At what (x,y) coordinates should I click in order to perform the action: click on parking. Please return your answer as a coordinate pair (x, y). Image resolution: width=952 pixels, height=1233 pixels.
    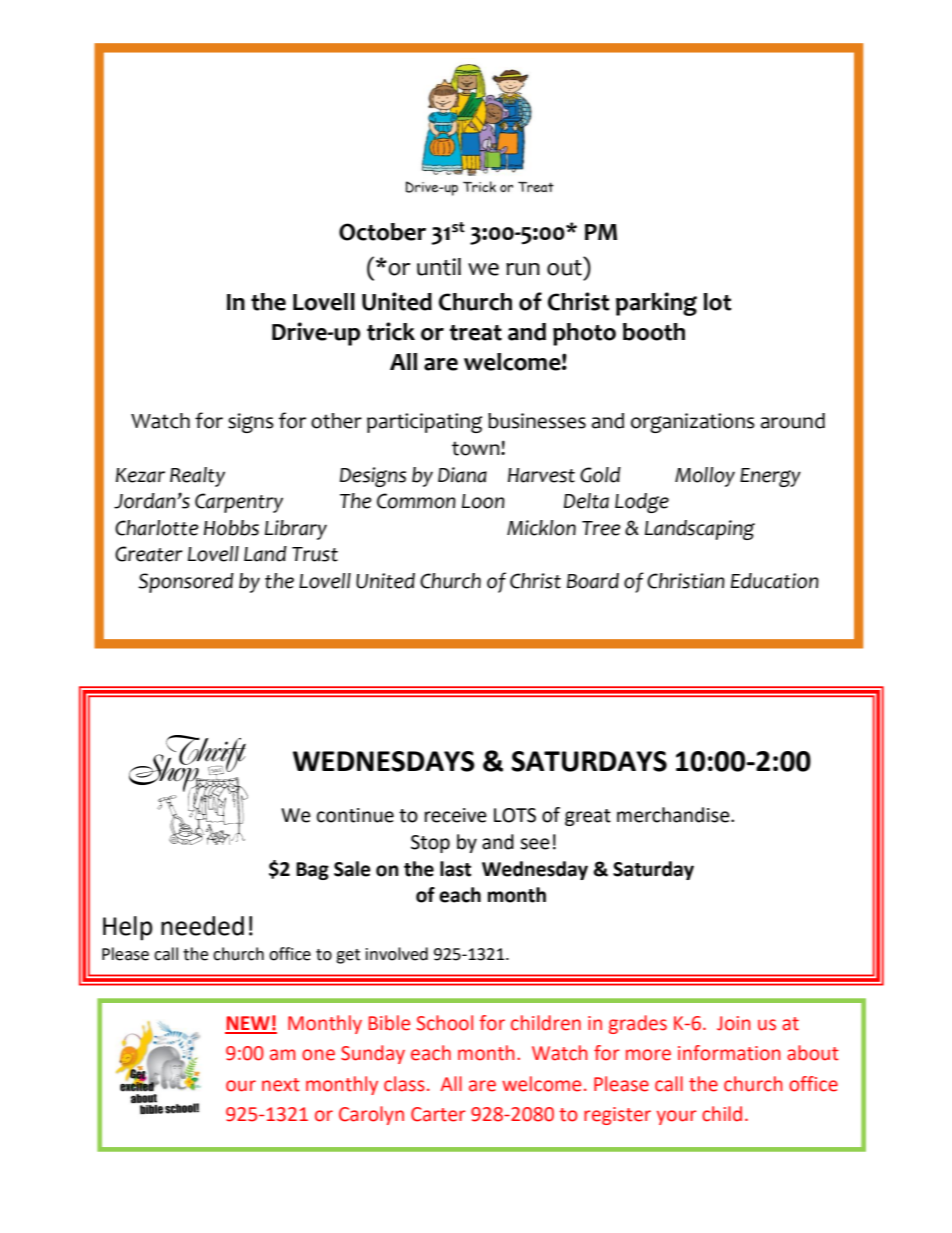
    Looking at the image, I should click on (656, 304).
